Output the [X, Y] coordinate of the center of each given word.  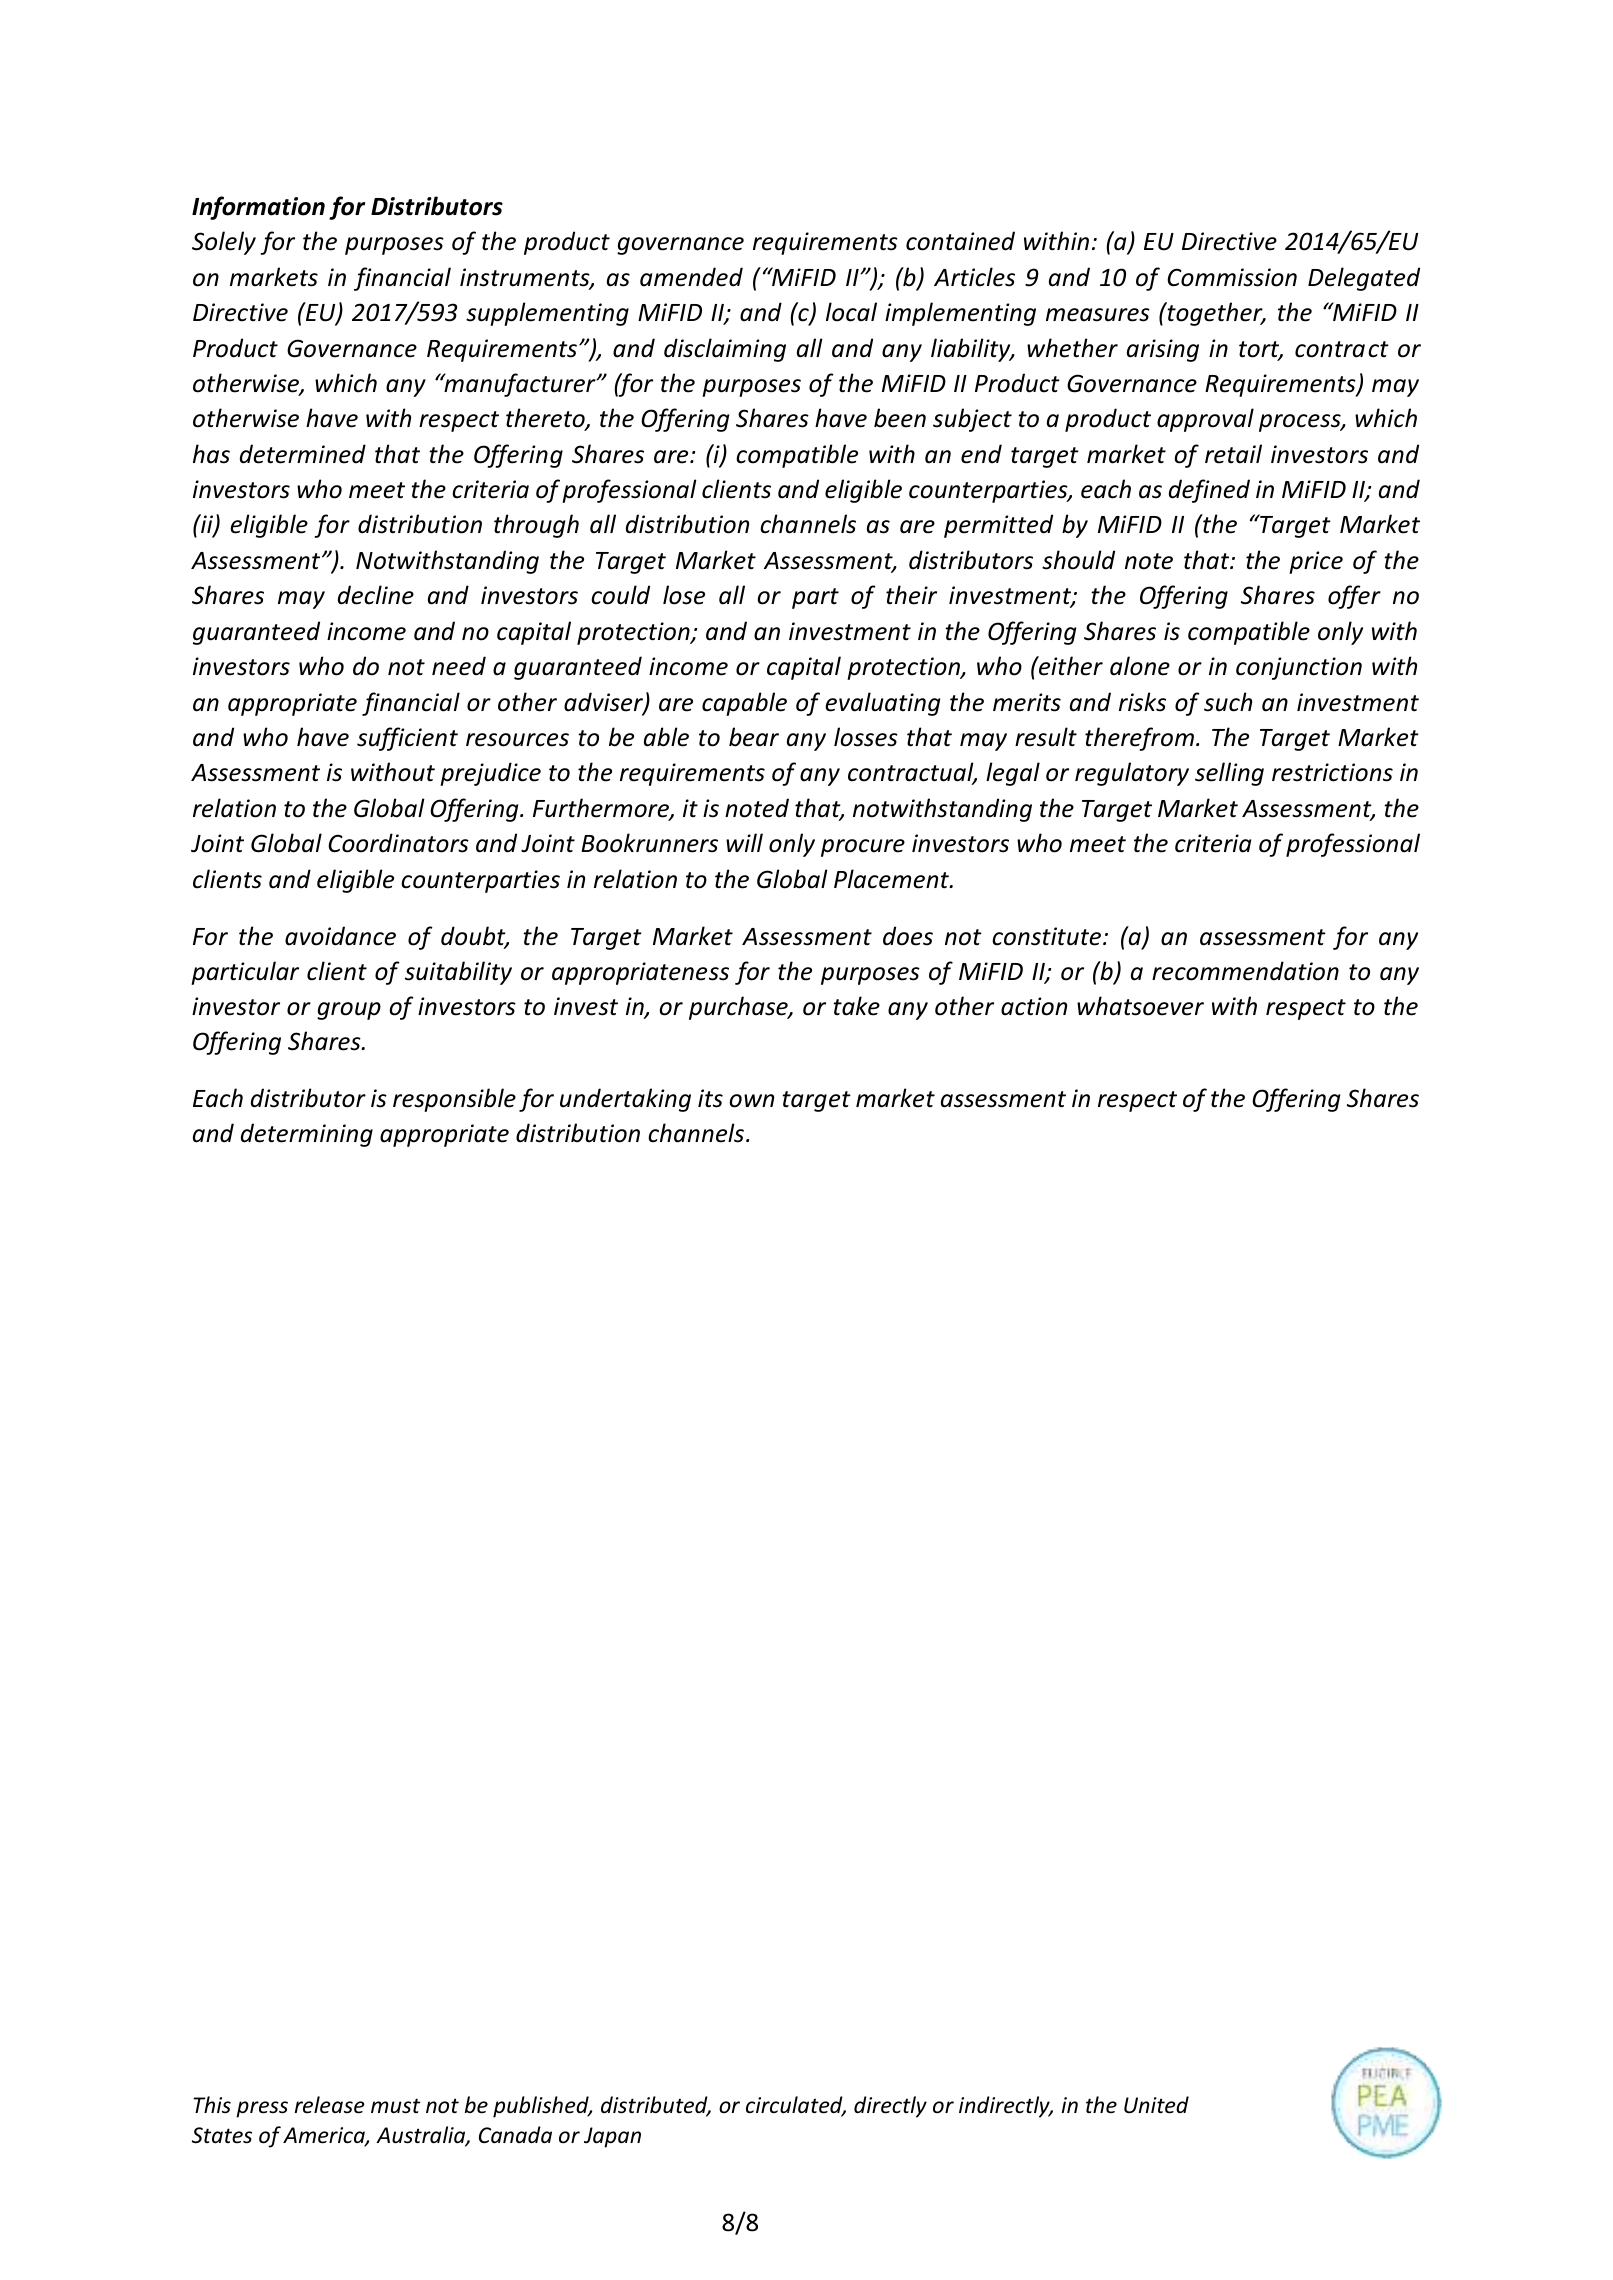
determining [307, 1135]
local [851, 312]
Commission [1232, 277]
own [751, 1101]
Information [258, 208]
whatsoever [1140, 1006]
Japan [612, 2137]
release [330, 2105]
